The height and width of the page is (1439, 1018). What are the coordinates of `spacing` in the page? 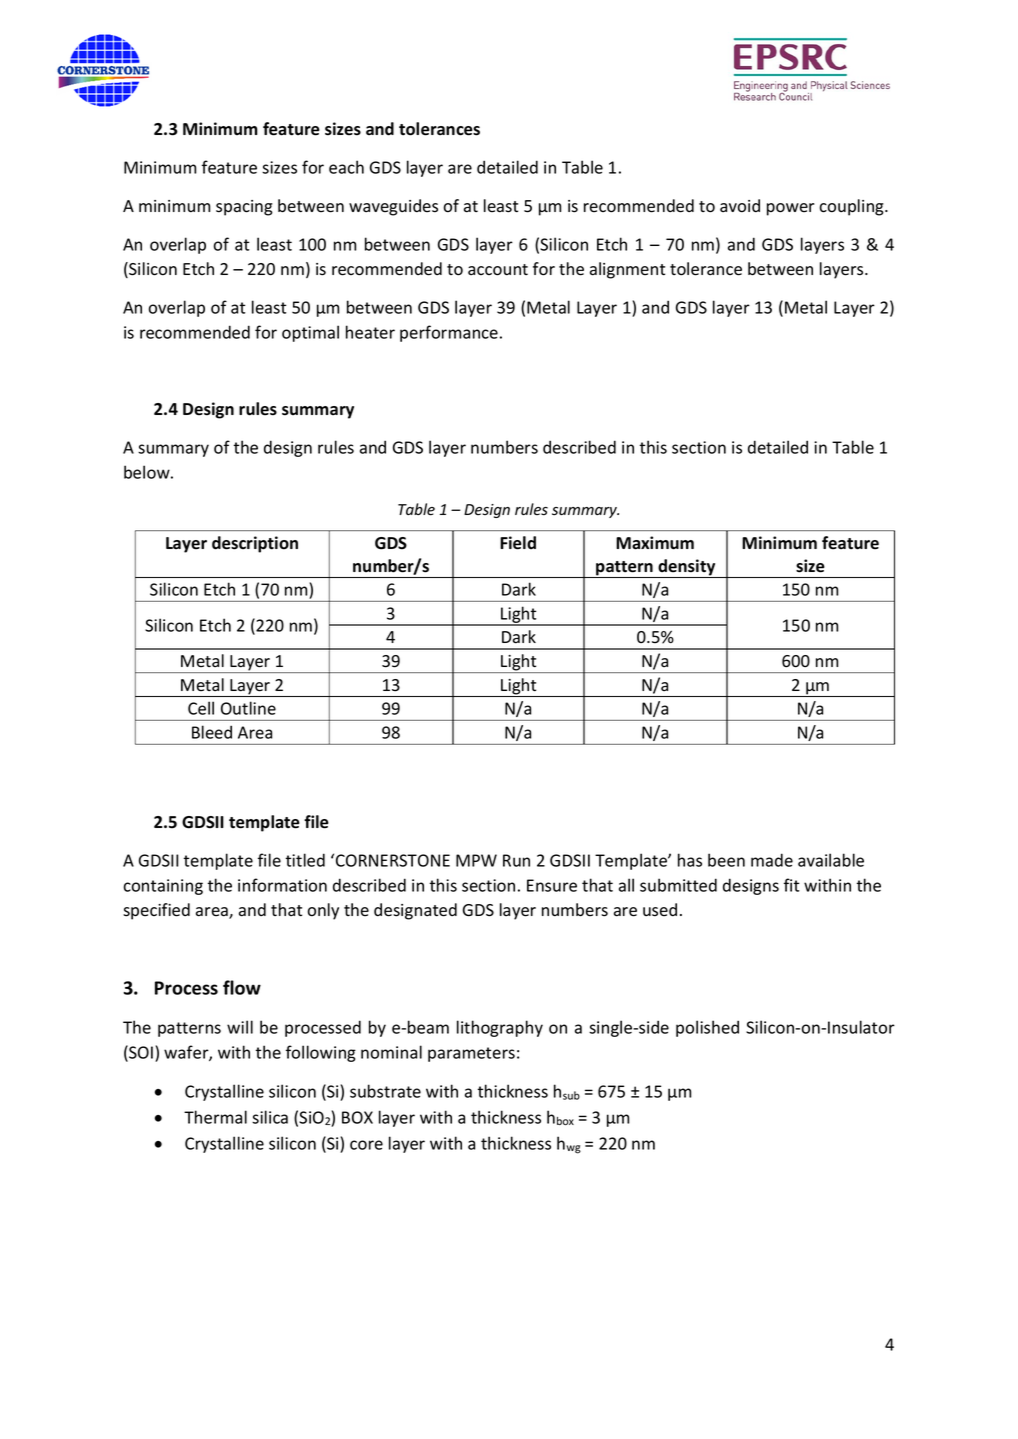 It's located at (244, 208).
